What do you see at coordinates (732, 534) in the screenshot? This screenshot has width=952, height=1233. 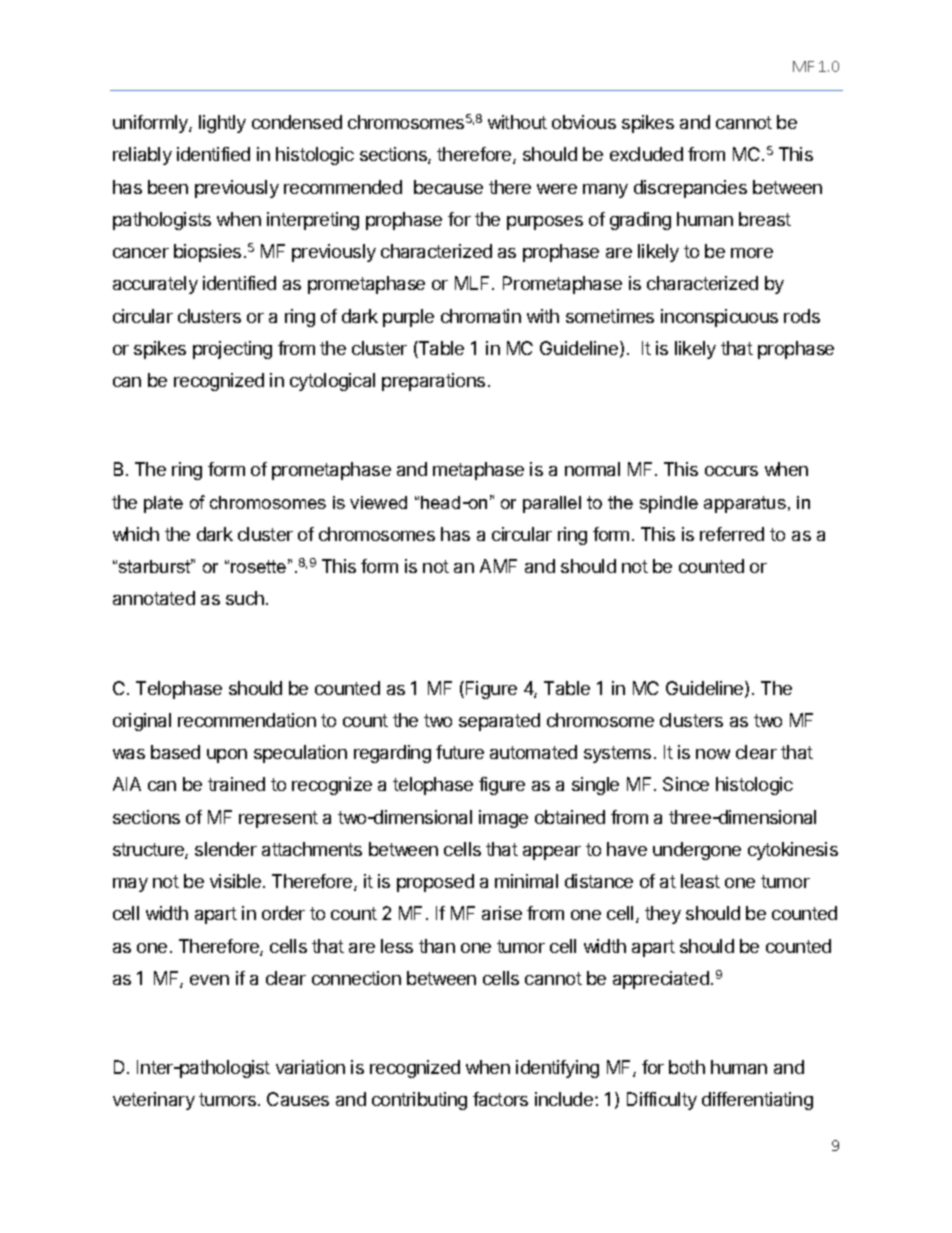 I see `referred` at bounding box center [732, 534].
